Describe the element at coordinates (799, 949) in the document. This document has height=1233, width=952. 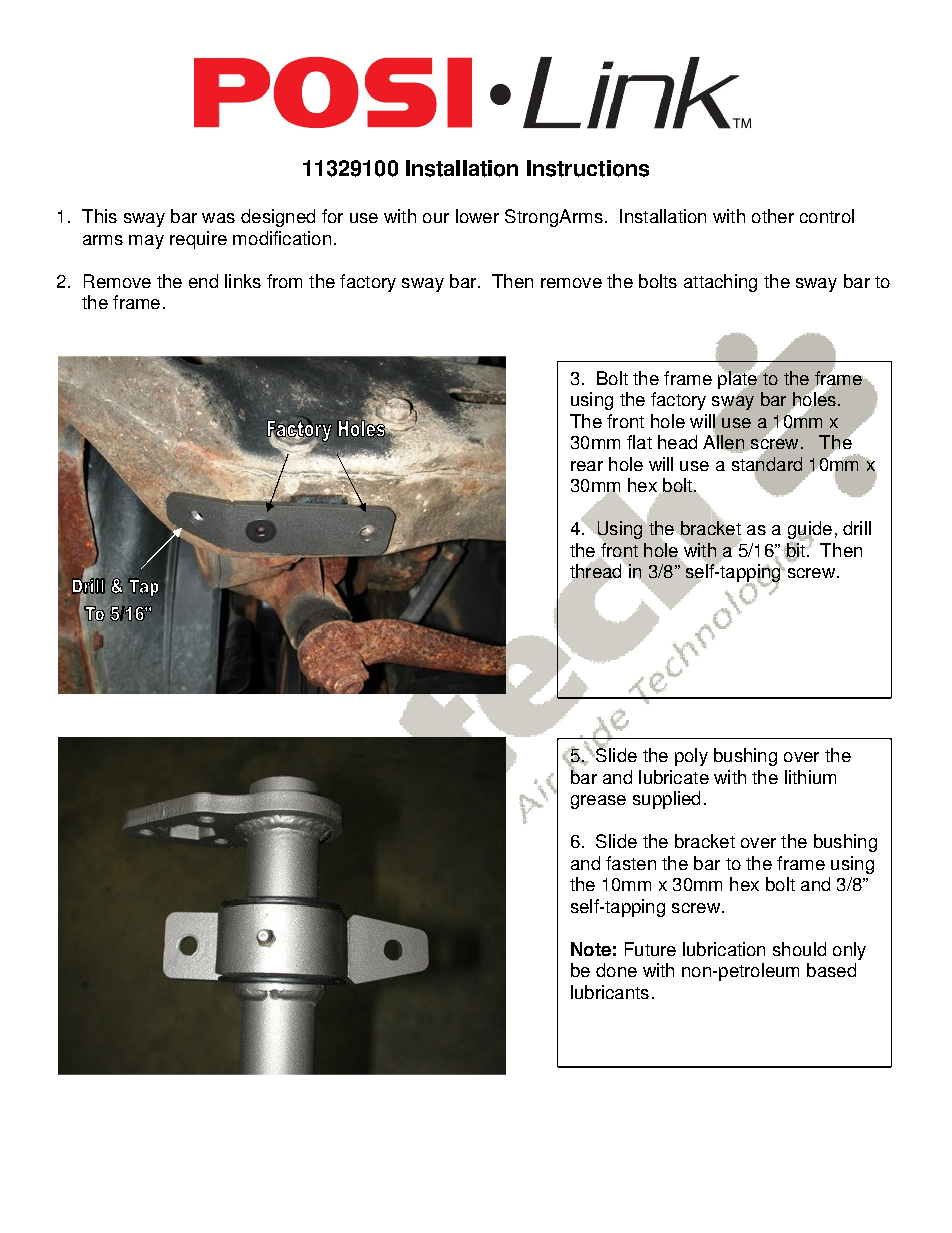
I see `should` at that location.
